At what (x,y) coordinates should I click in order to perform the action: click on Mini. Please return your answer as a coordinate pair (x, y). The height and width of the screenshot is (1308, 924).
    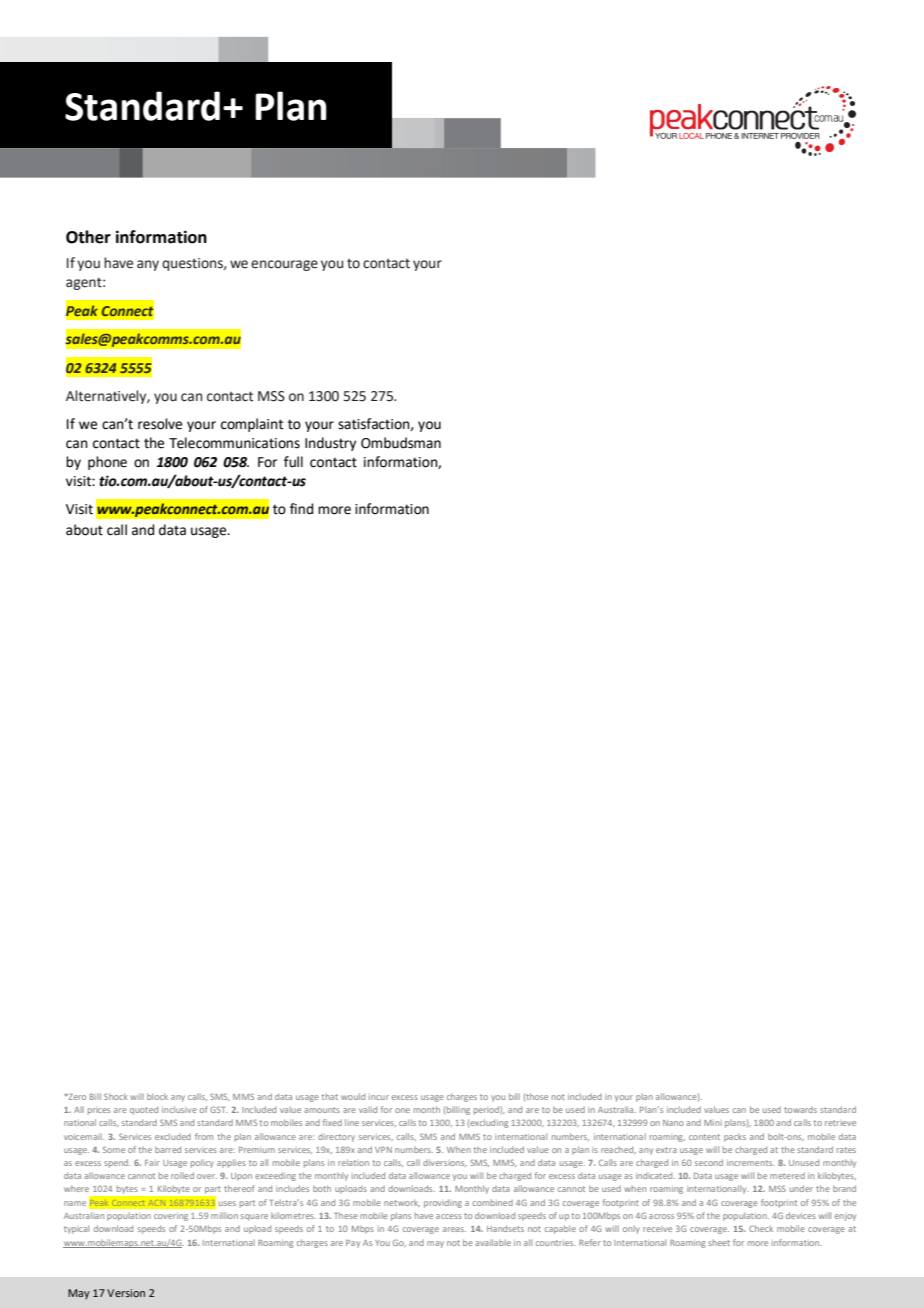
    Looking at the image, I should click on (713, 1123).
